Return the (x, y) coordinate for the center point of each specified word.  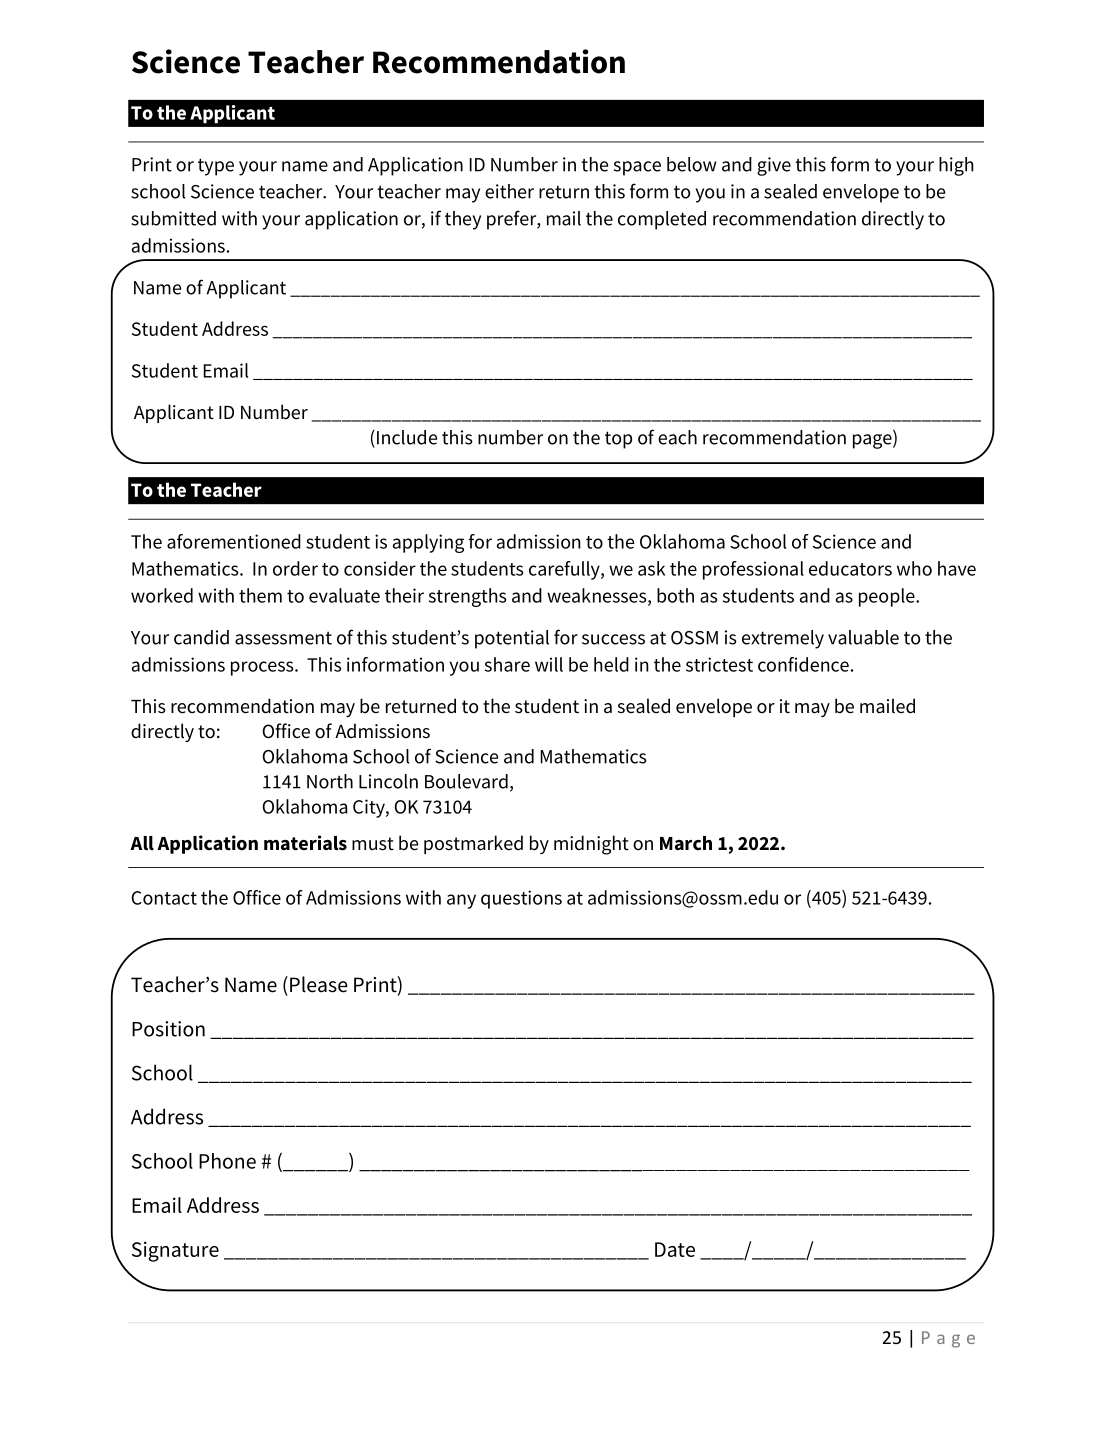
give (774, 166)
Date (675, 1249)
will (549, 664)
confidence (803, 664)
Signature (175, 1251)
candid (201, 637)
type (216, 167)
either (509, 191)
